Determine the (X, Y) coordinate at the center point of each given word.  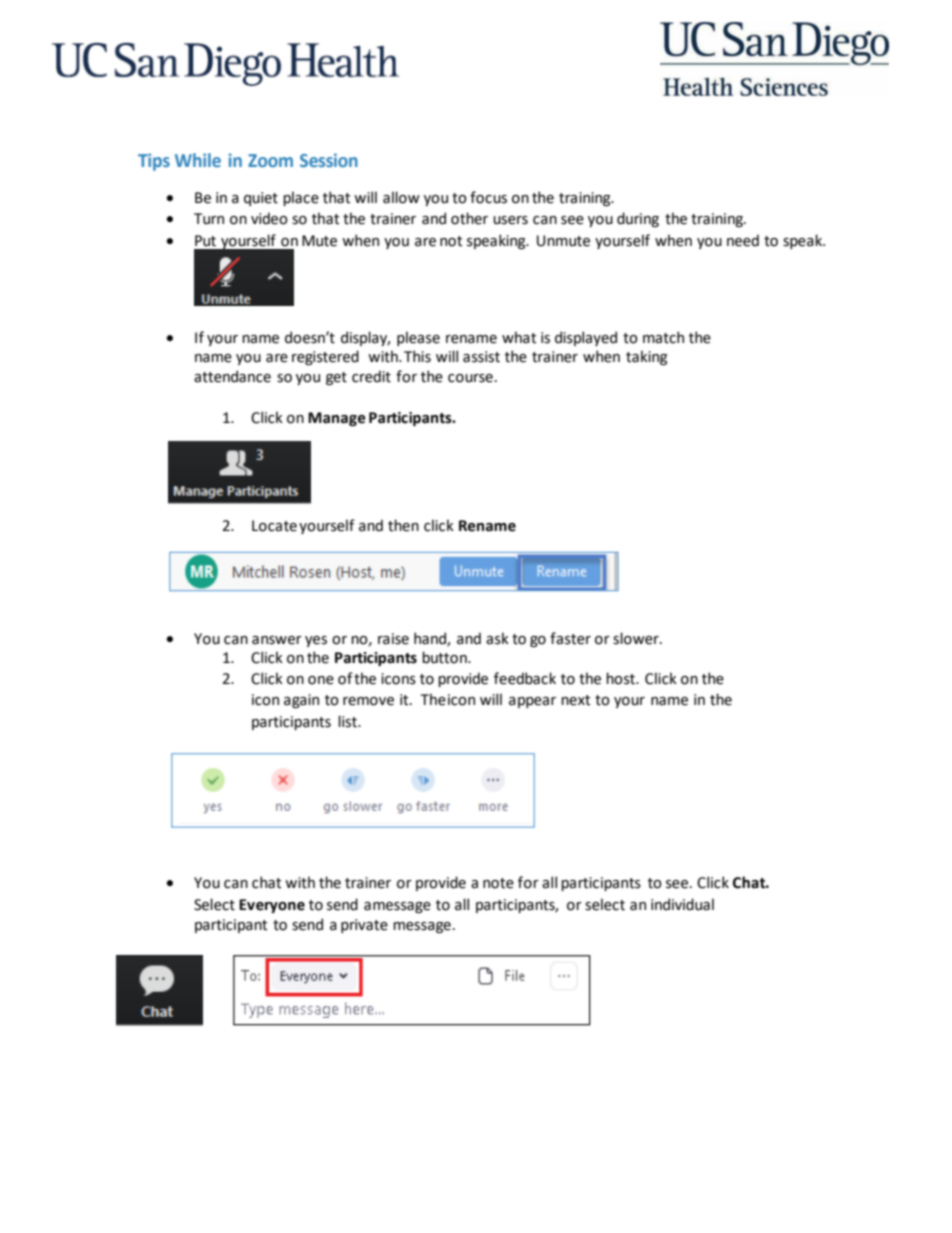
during (638, 219)
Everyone (272, 906)
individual (682, 904)
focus (488, 197)
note (498, 883)
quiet (261, 199)
